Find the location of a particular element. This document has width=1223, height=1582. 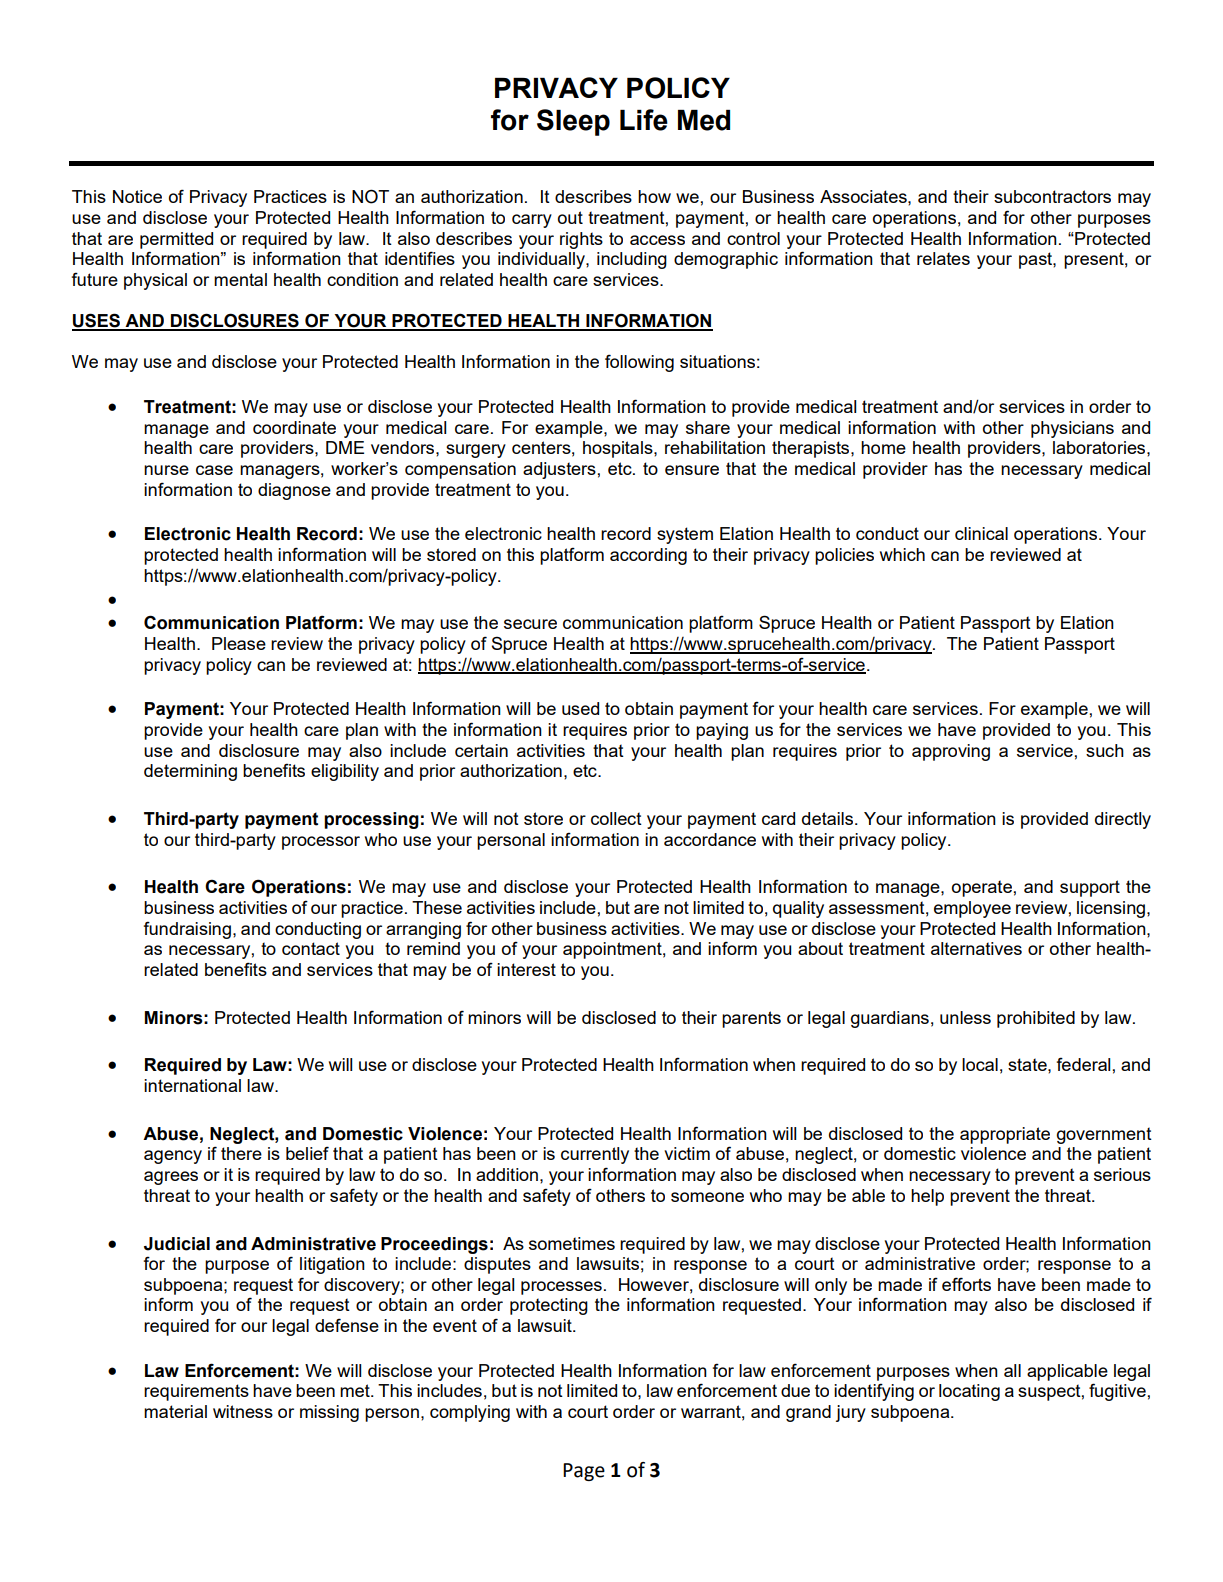

Sleep is located at coordinates (573, 122).
